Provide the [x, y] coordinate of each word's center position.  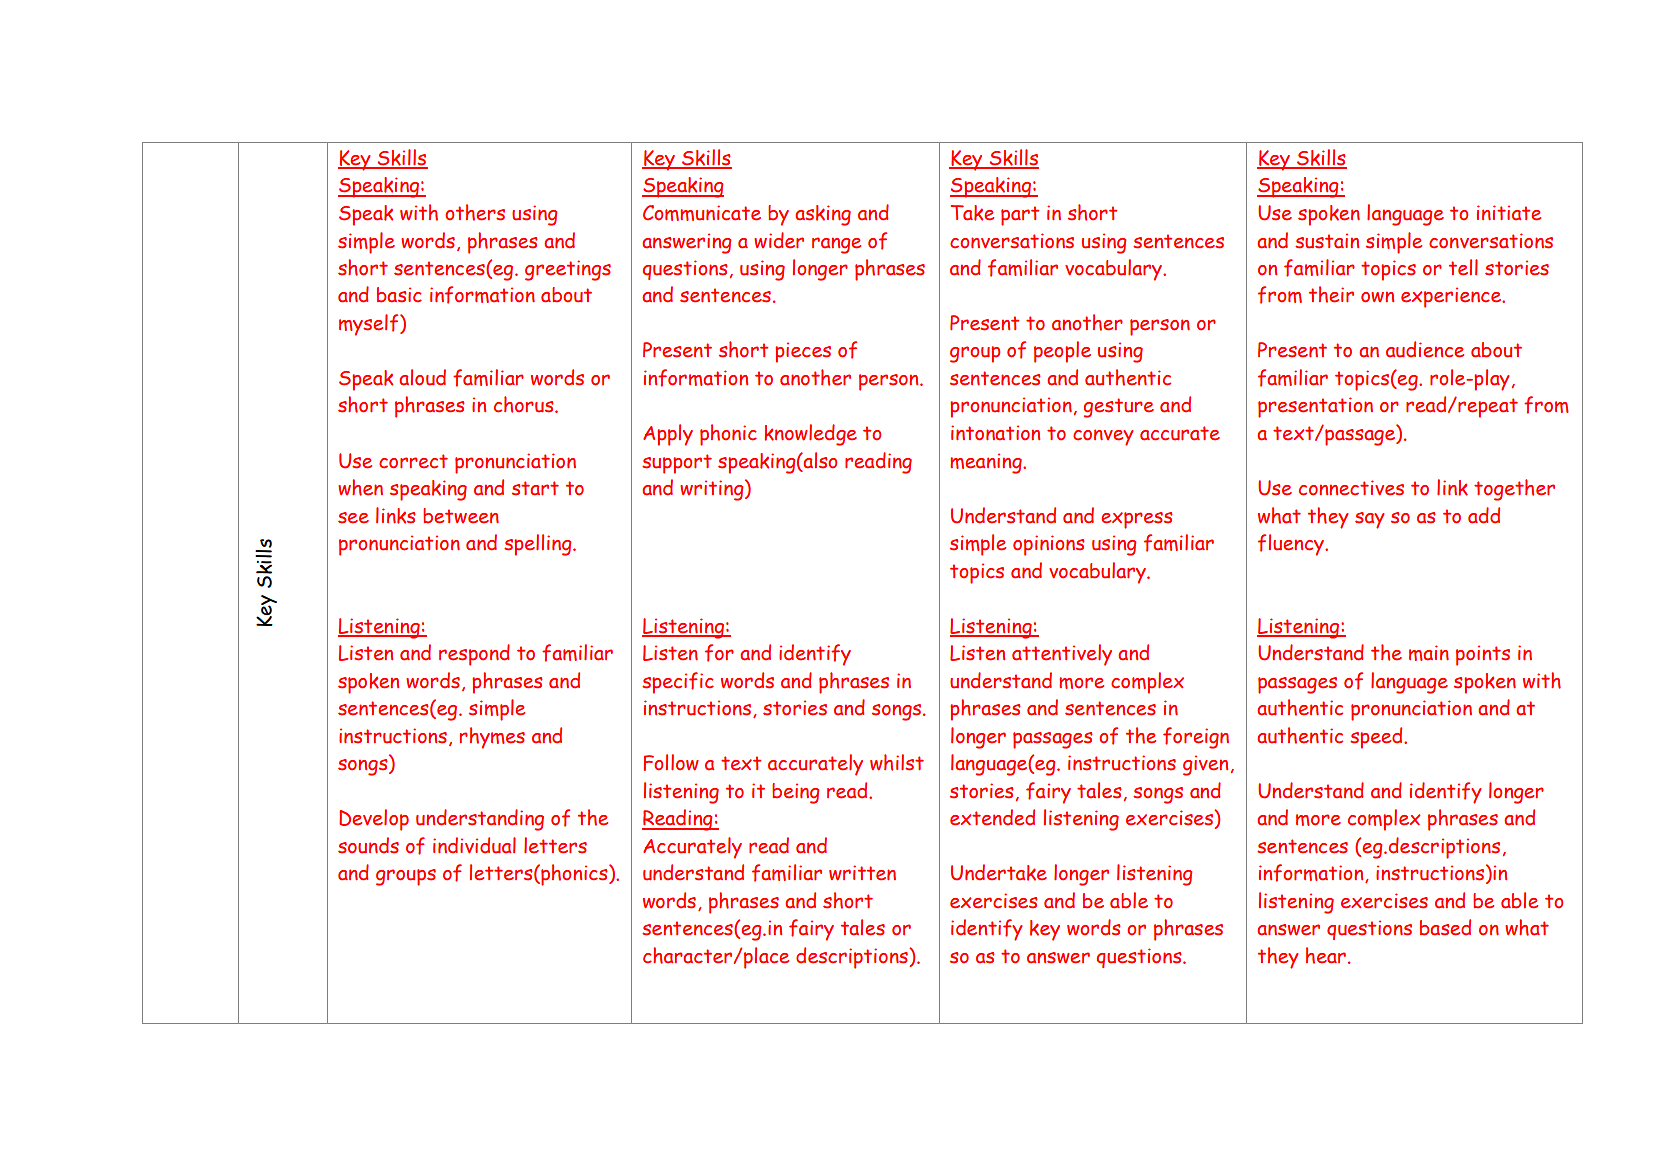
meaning [987, 463]
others [475, 212]
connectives [1351, 488]
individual [474, 845]
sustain [1327, 241]
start [535, 488]
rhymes [492, 738]
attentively [1062, 655]
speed [1377, 738]
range [836, 245]
